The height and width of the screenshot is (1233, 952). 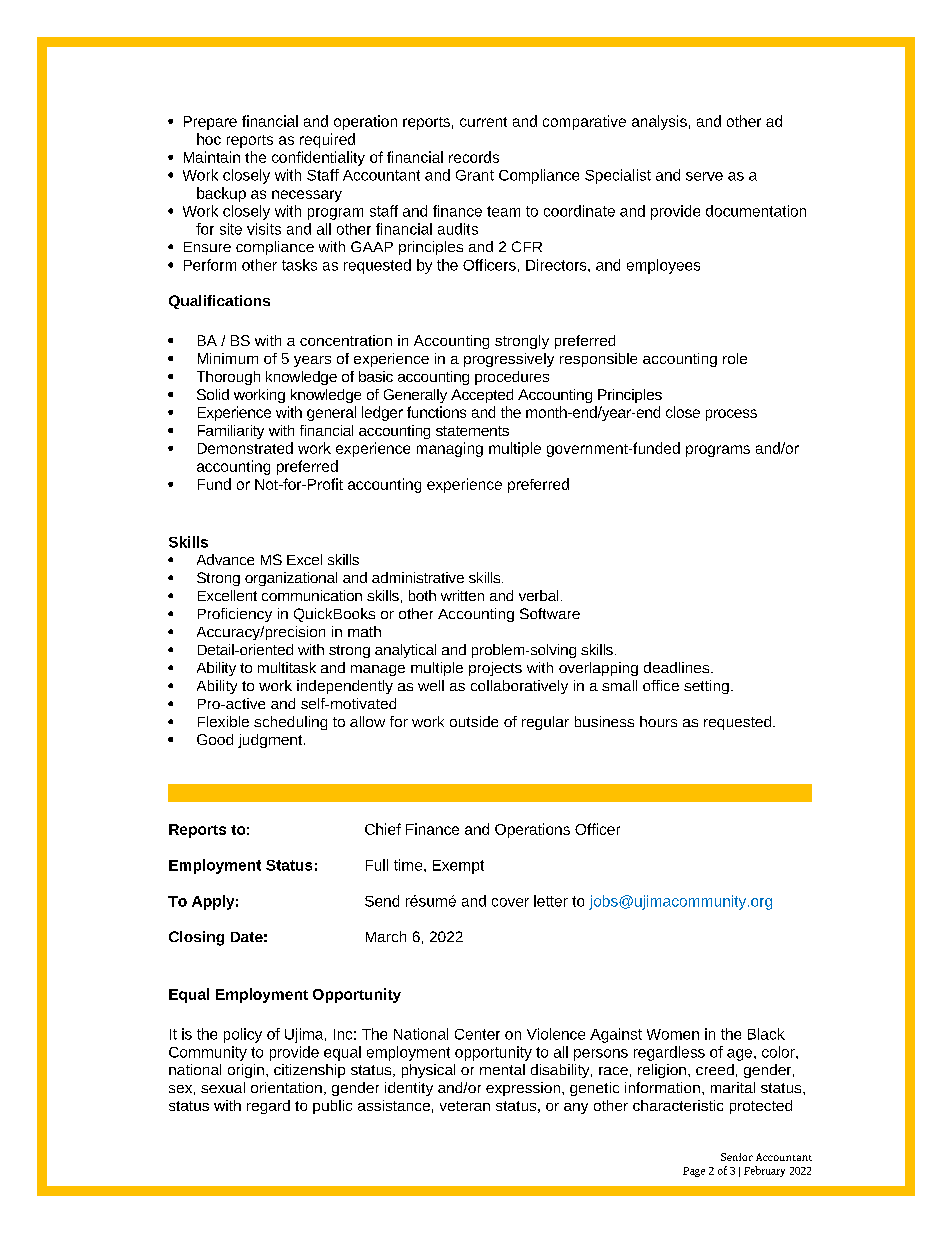 I want to click on Senior, so click(x=737, y=1157).
